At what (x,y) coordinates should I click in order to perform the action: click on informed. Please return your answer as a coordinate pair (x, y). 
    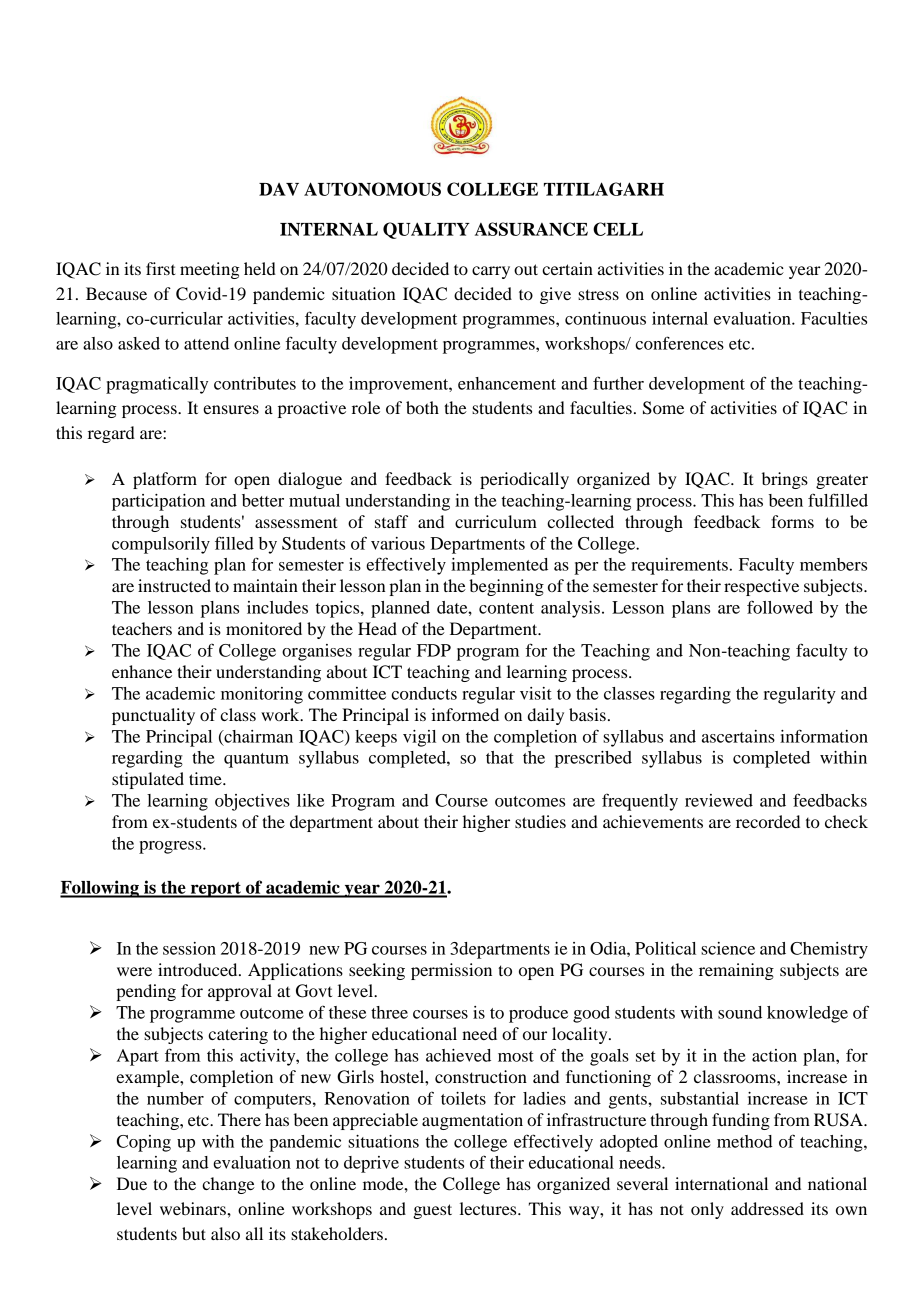
    Looking at the image, I should click on (465, 714).
